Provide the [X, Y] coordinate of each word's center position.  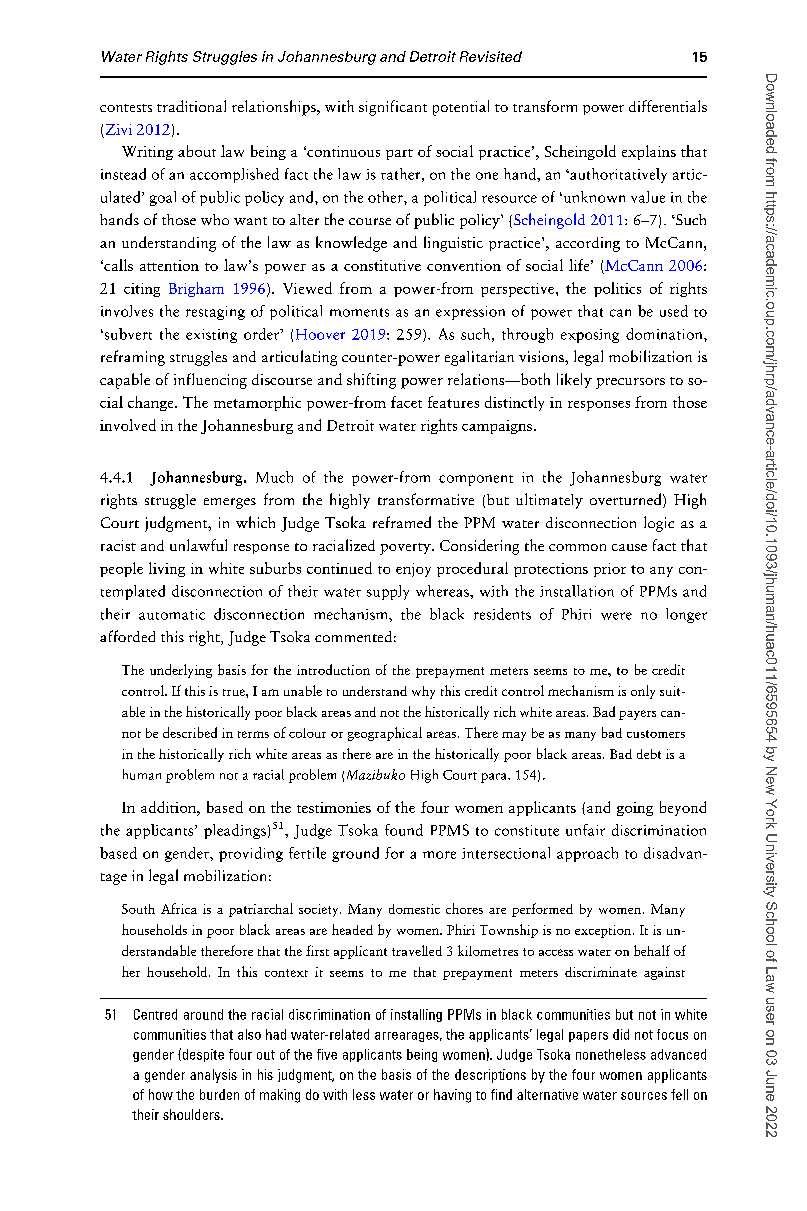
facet [406, 402]
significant [393, 108]
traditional [191, 106]
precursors [630, 383]
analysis [213, 1076]
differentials [668, 106]
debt [649, 754]
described [190, 732]
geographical [385, 734]
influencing [210, 381]
